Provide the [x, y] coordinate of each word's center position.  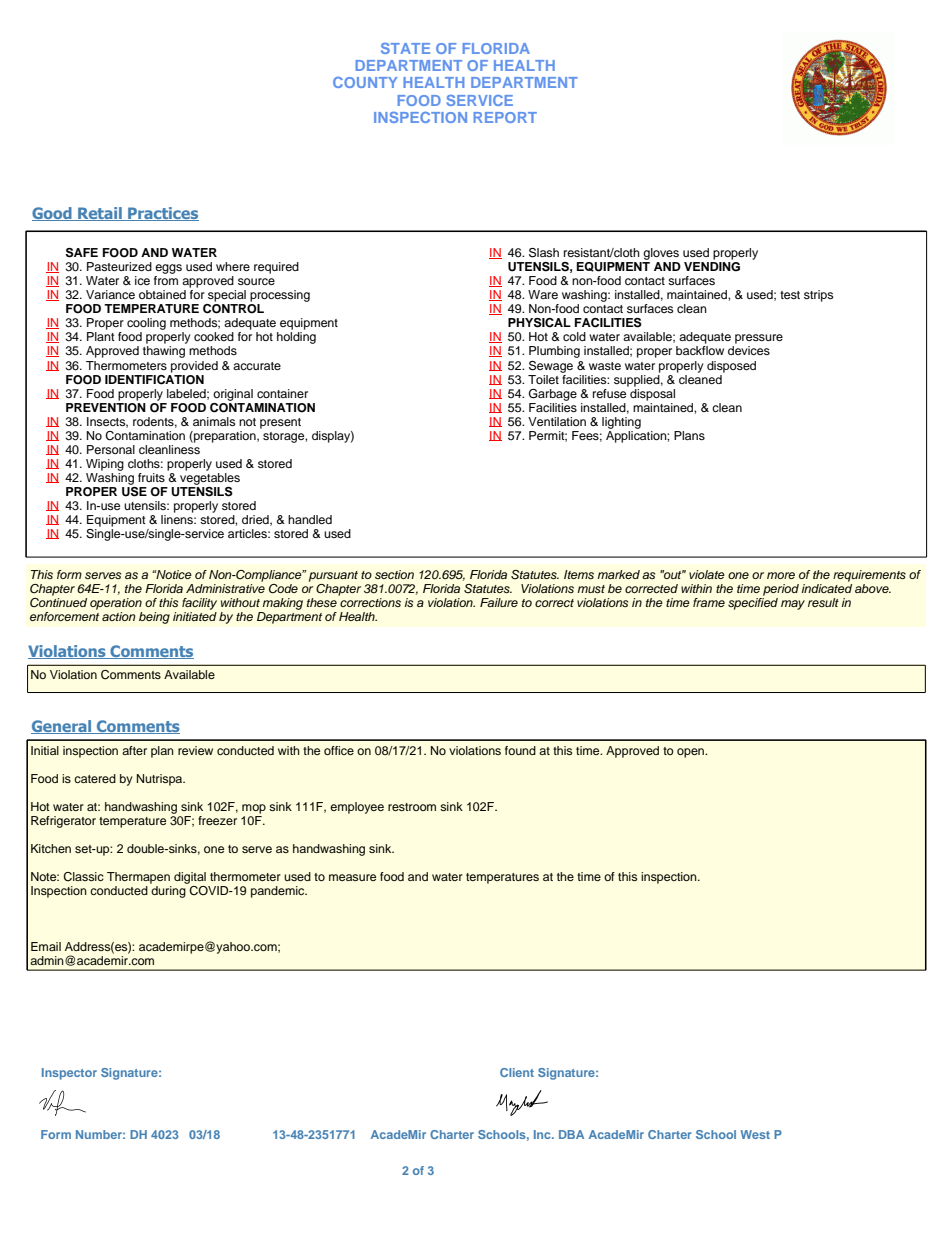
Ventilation [557, 421]
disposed [731, 367]
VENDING [712, 267]
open [692, 753]
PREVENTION [106, 406]
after [134, 750]
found [520, 750]
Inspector [69, 1074]
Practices [162, 214]
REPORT [505, 117]
